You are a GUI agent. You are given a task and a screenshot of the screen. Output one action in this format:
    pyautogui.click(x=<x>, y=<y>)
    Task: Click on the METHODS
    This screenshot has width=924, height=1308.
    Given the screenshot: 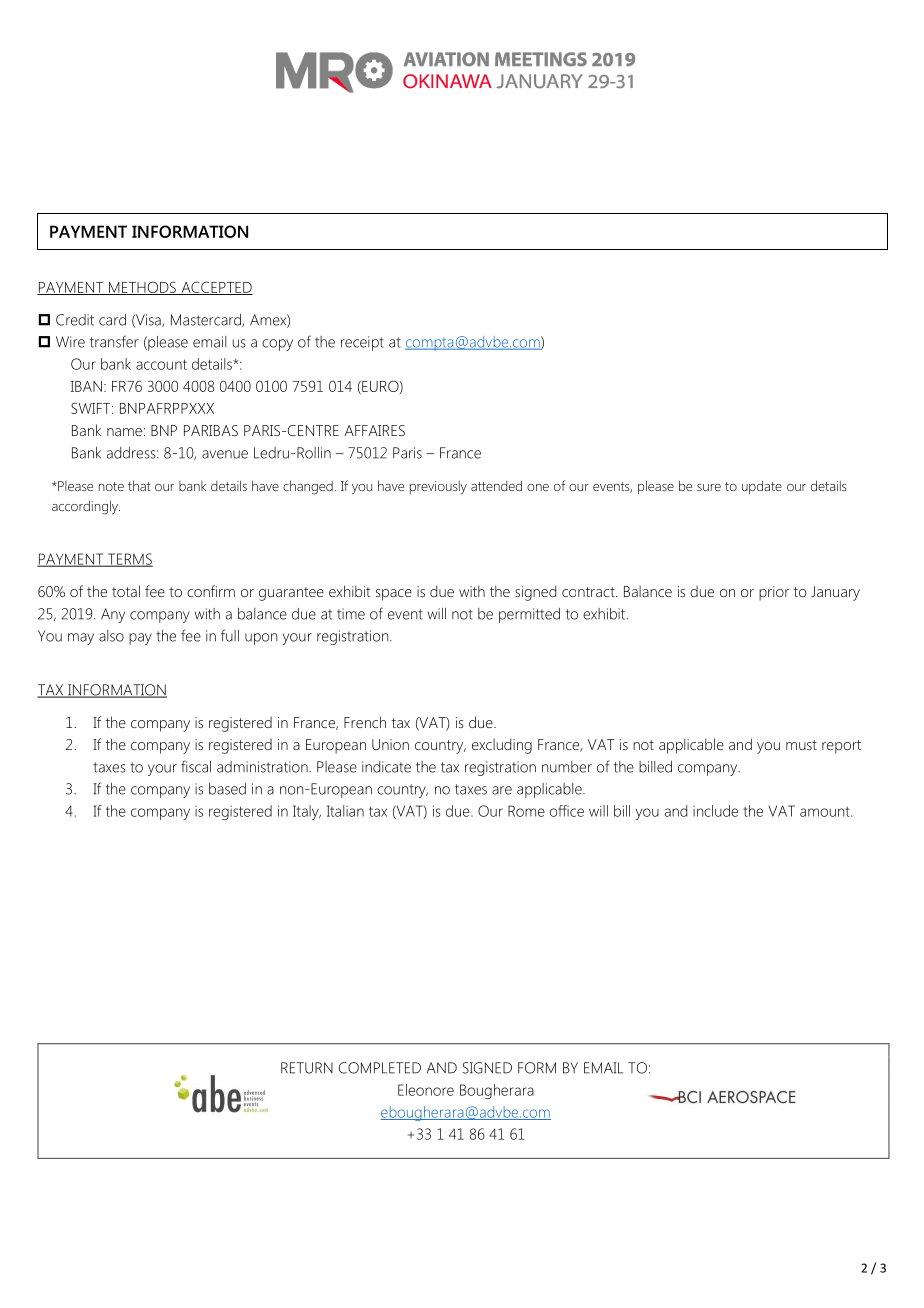 What is the action you would take?
    pyautogui.click(x=142, y=288)
